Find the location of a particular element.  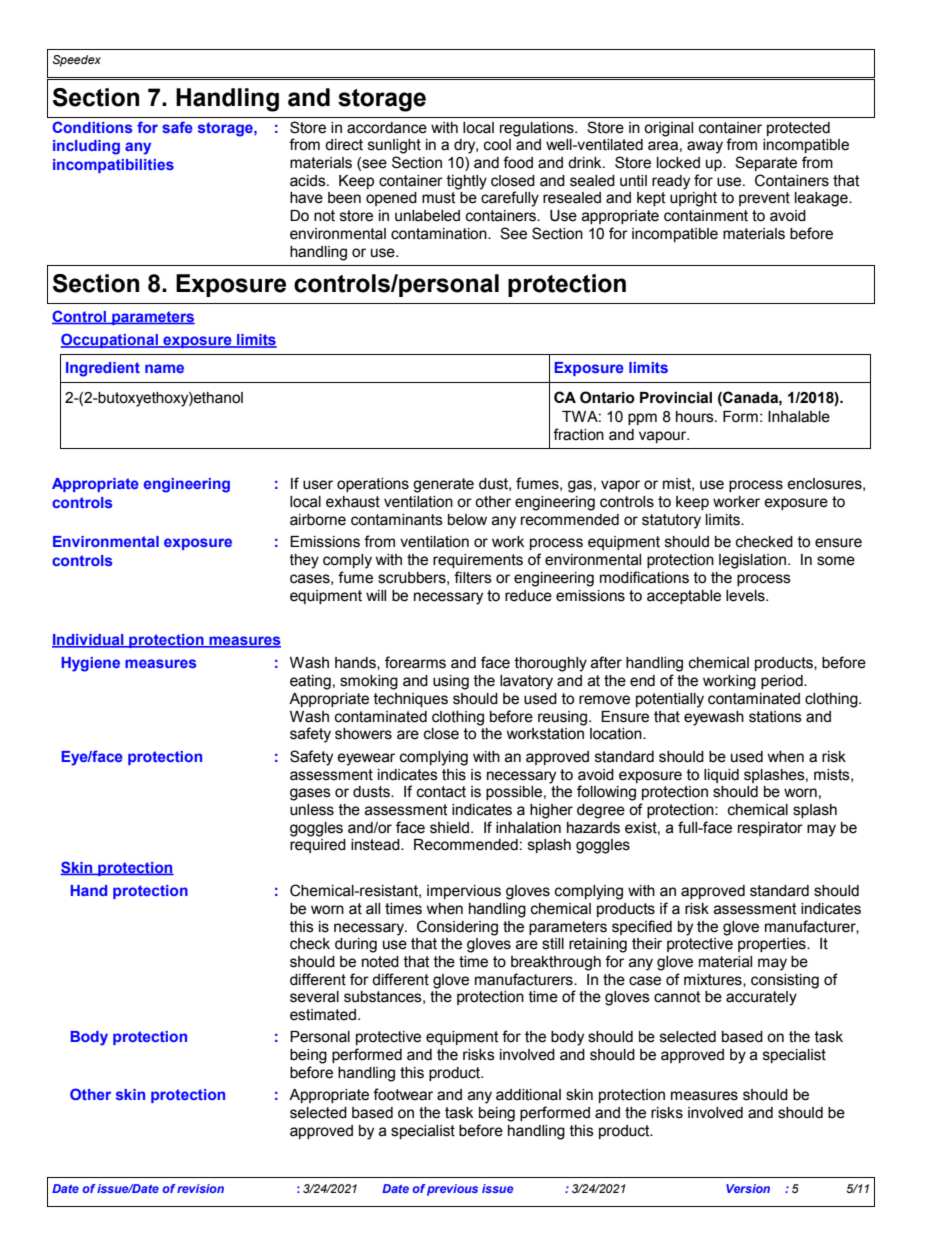

Separate is located at coordinates (766, 163).
